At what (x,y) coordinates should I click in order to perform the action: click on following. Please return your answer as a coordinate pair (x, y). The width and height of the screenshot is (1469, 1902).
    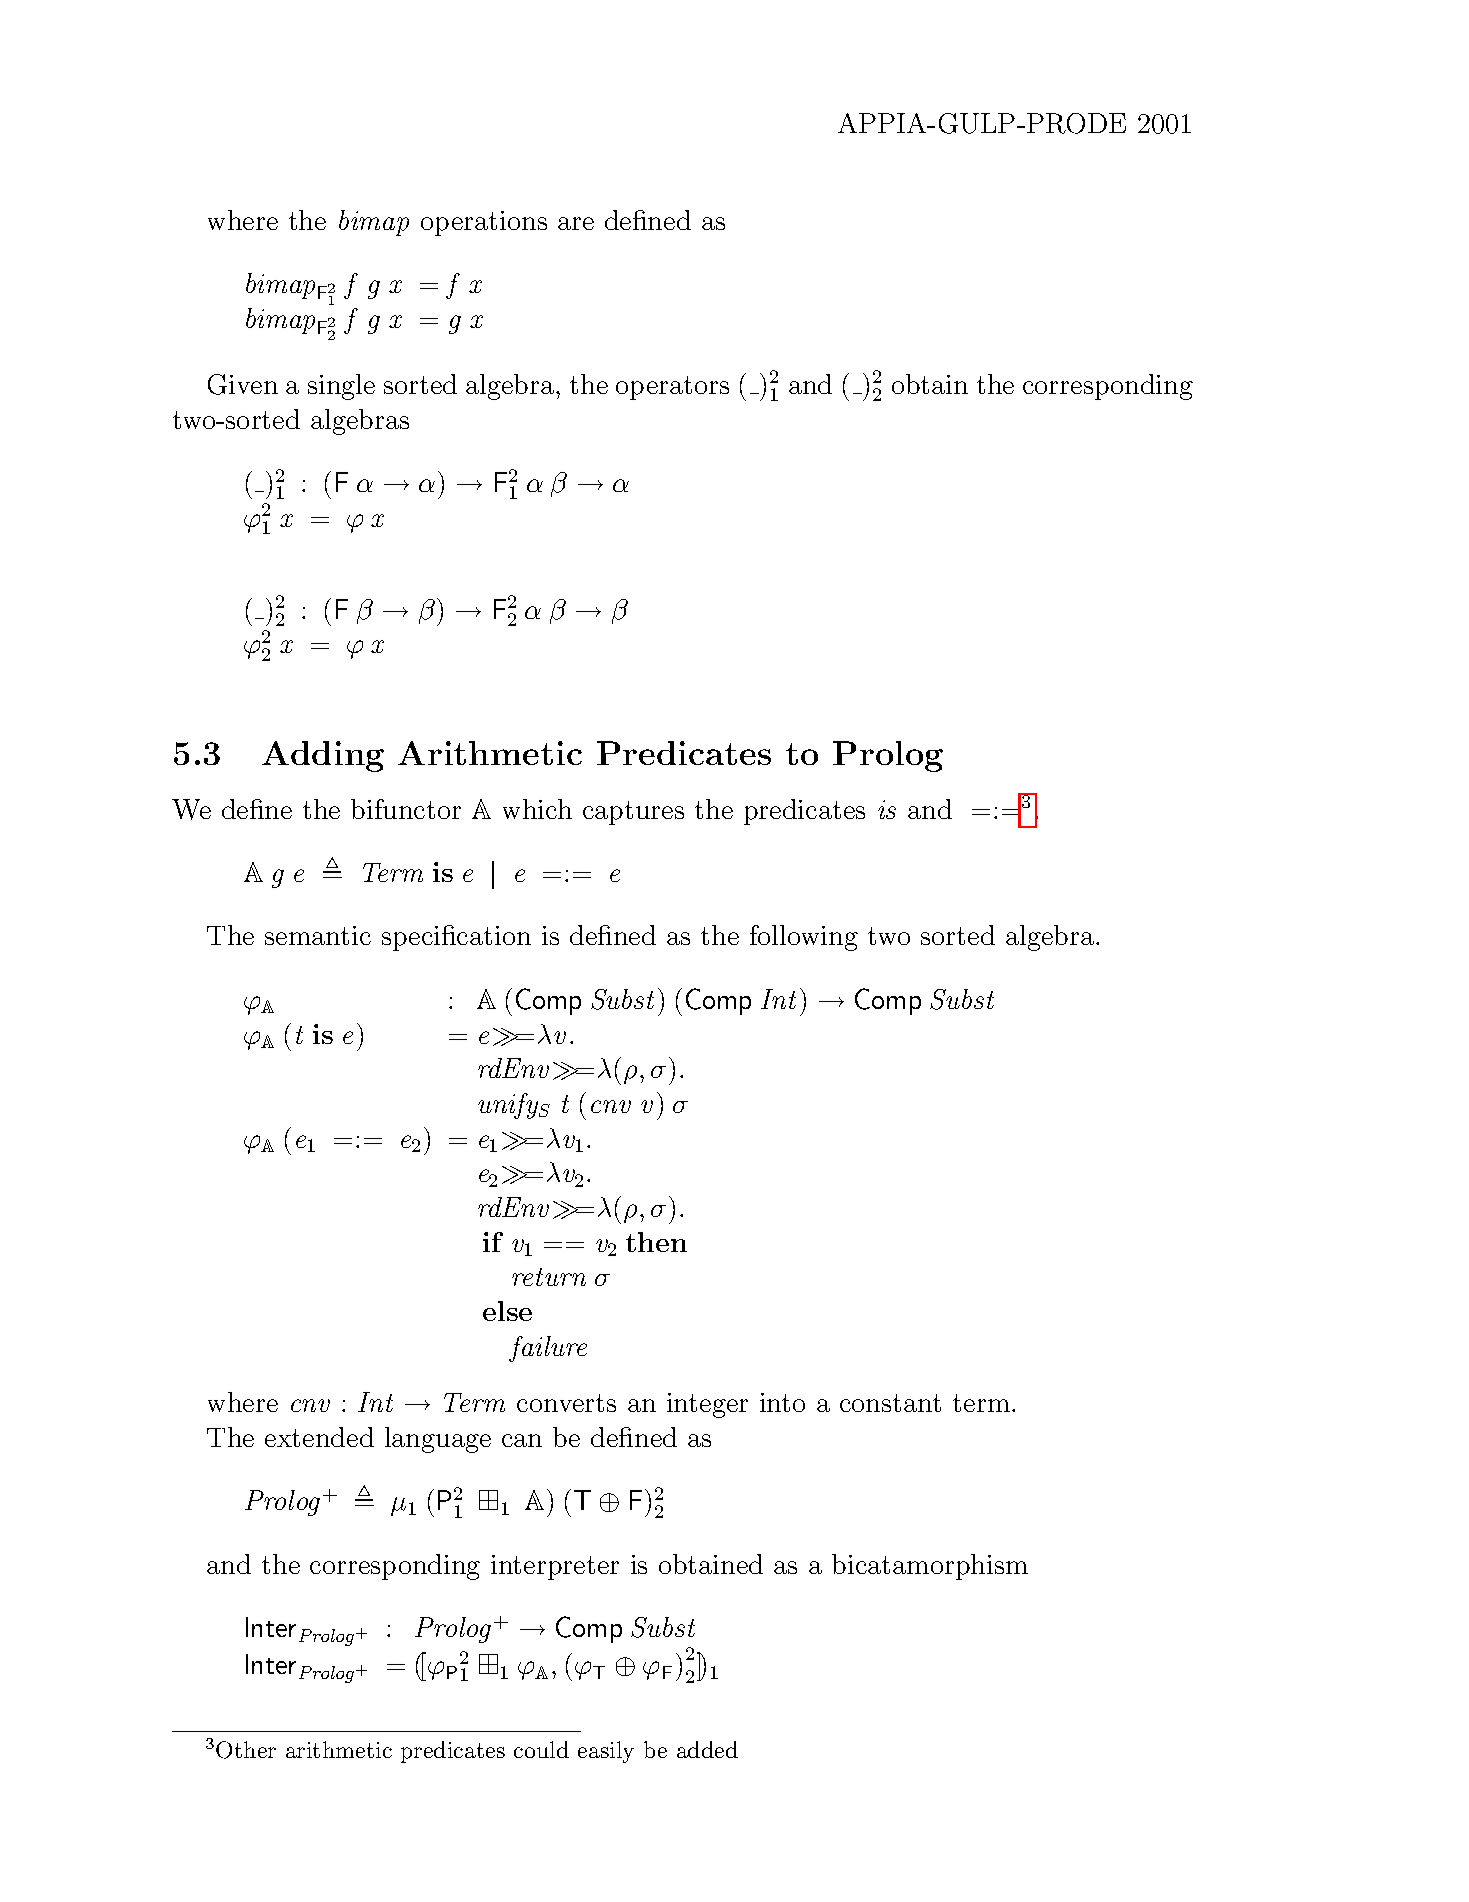
    Looking at the image, I should click on (804, 938).
